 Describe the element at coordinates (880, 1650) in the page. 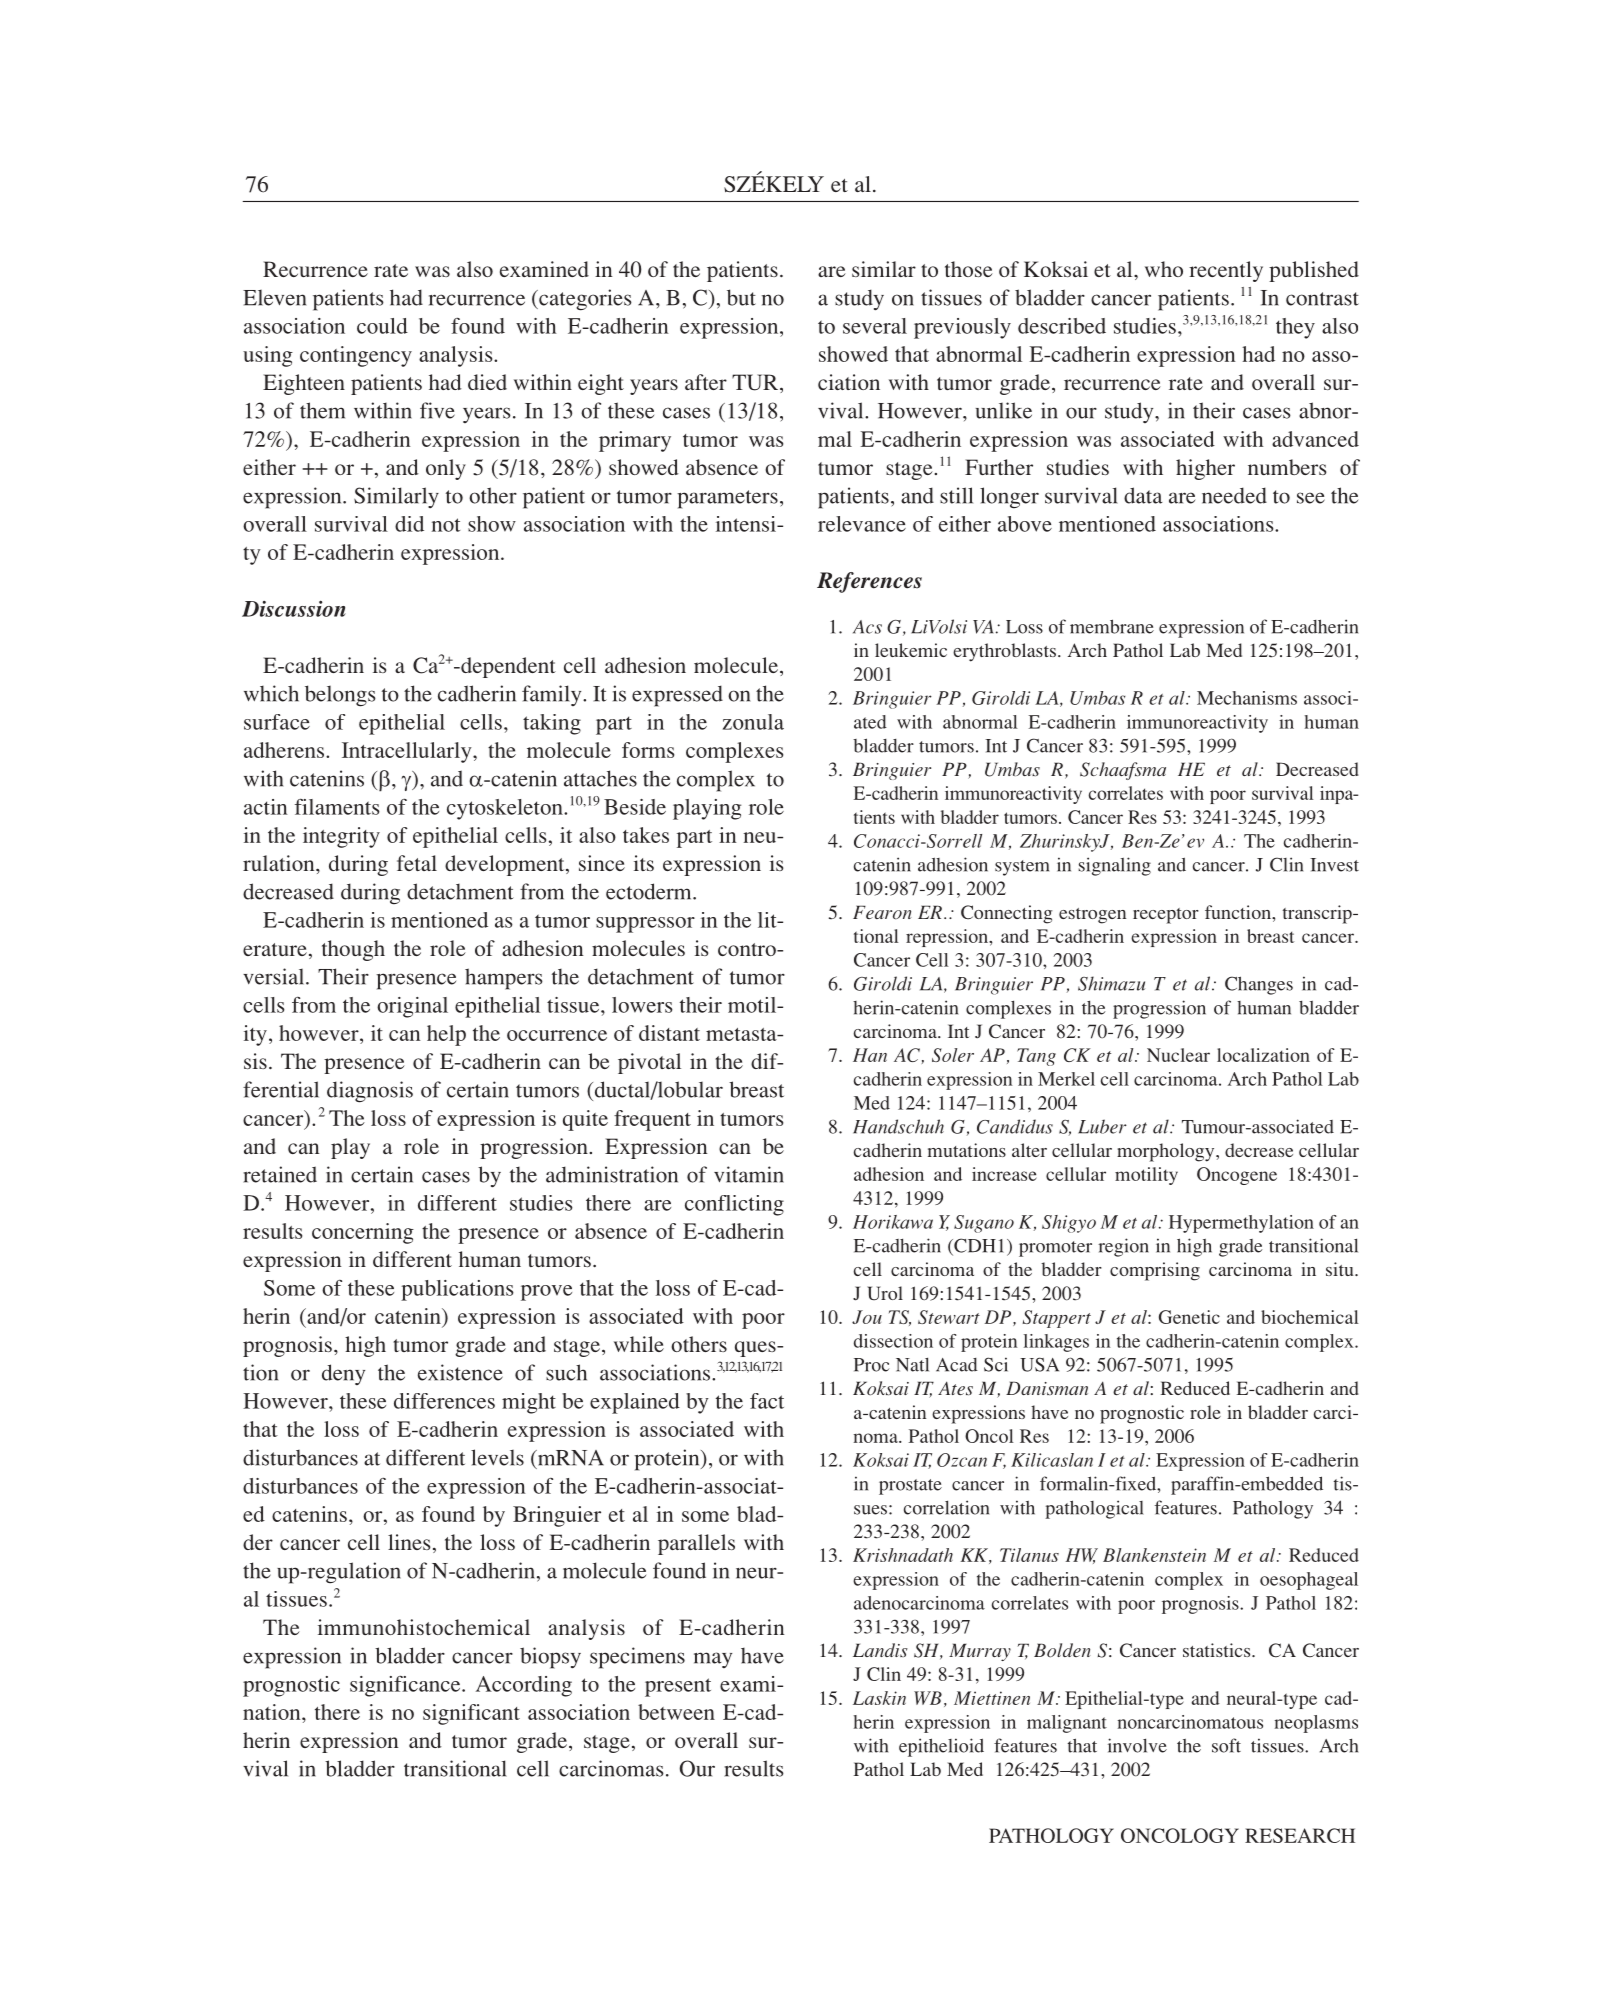

I see `Landis` at that location.
